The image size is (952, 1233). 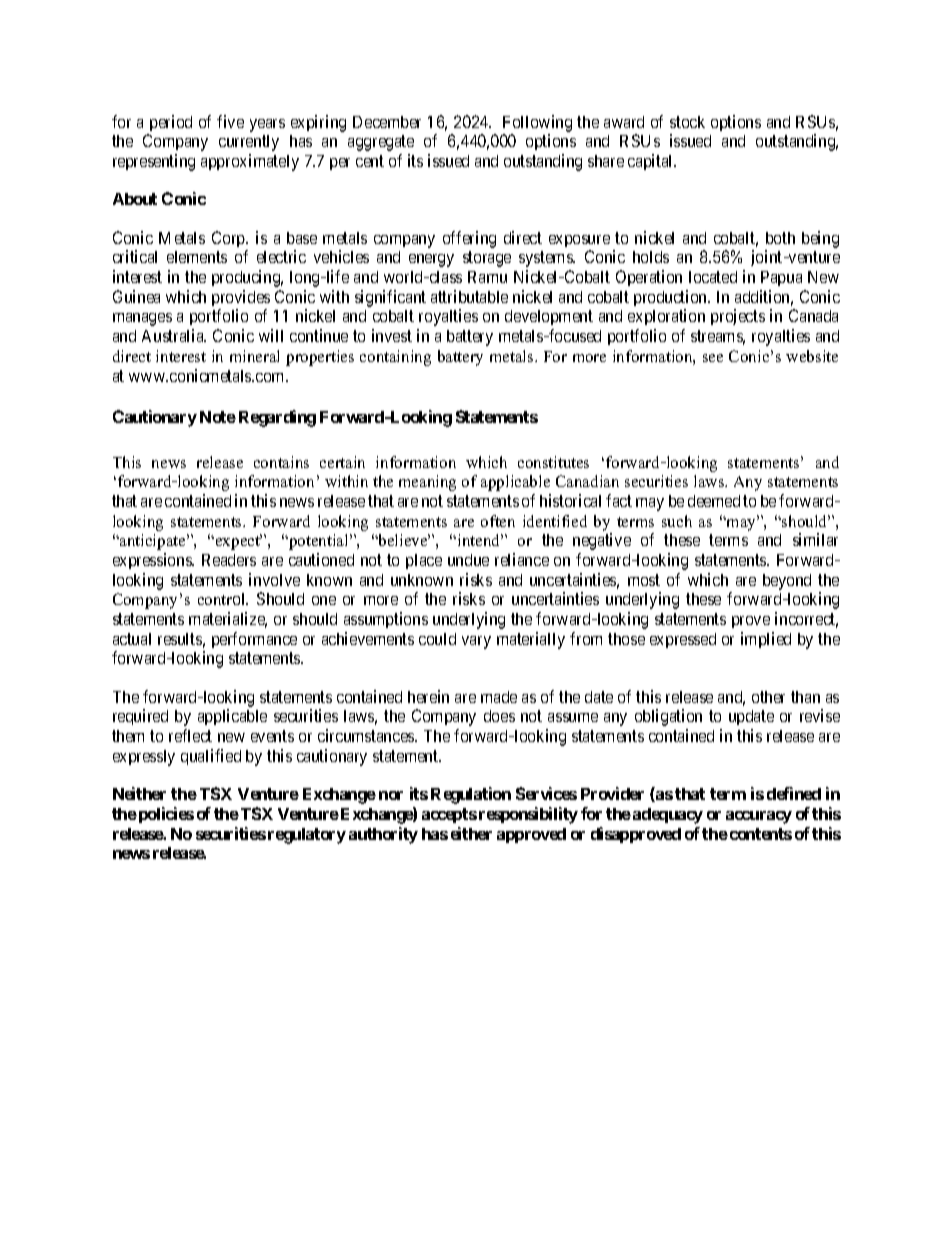 What do you see at coordinates (471, 795) in the screenshot?
I see `Regulation` at bounding box center [471, 795].
